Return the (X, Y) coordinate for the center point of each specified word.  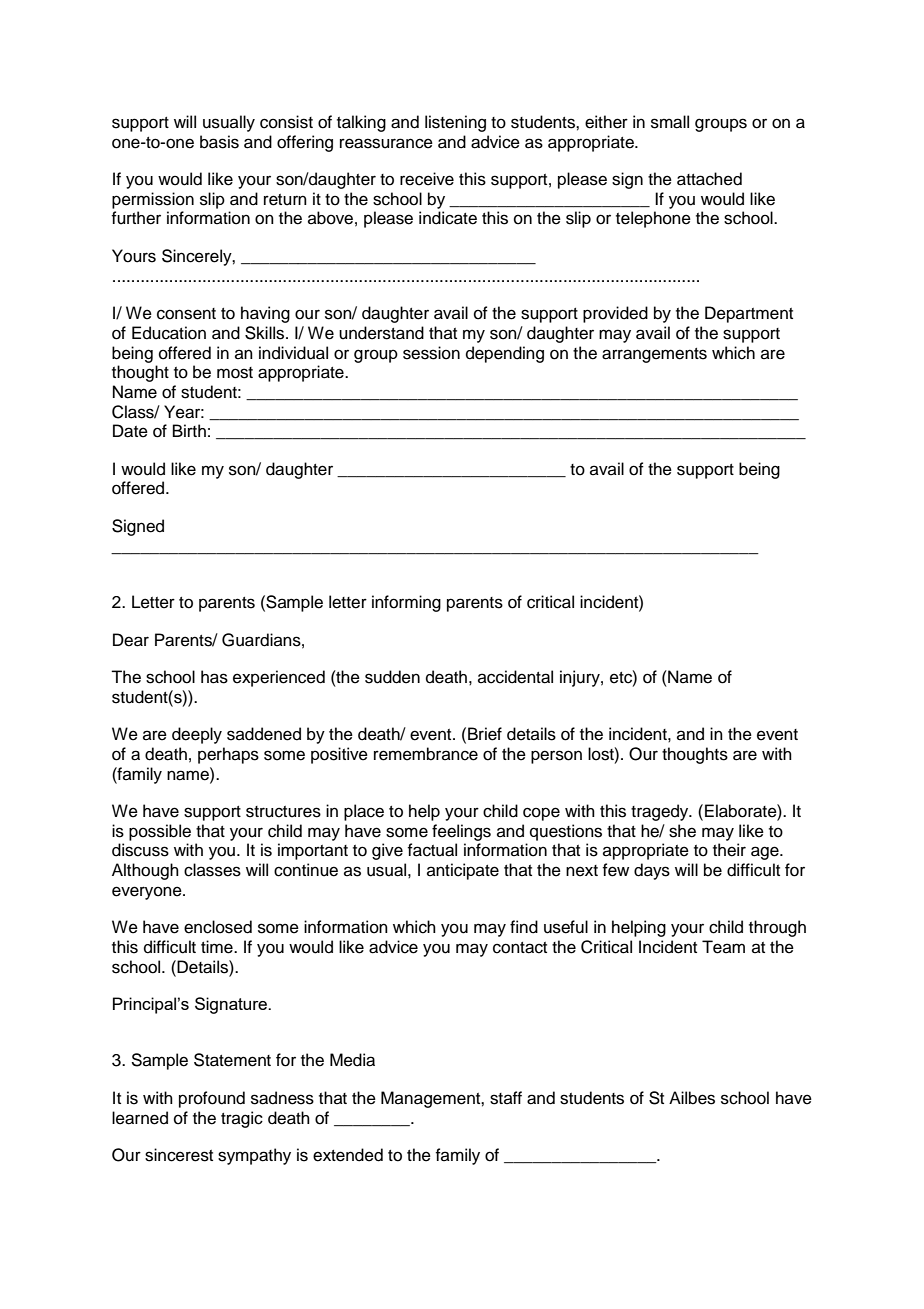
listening (455, 123)
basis (219, 142)
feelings (461, 832)
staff (506, 1098)
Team (723, 947)
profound (212, 1099)
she (682, 831)
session (431, 353)
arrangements (654, 355)
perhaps (228, 755)
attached (709, 179)
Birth (189, 430)
